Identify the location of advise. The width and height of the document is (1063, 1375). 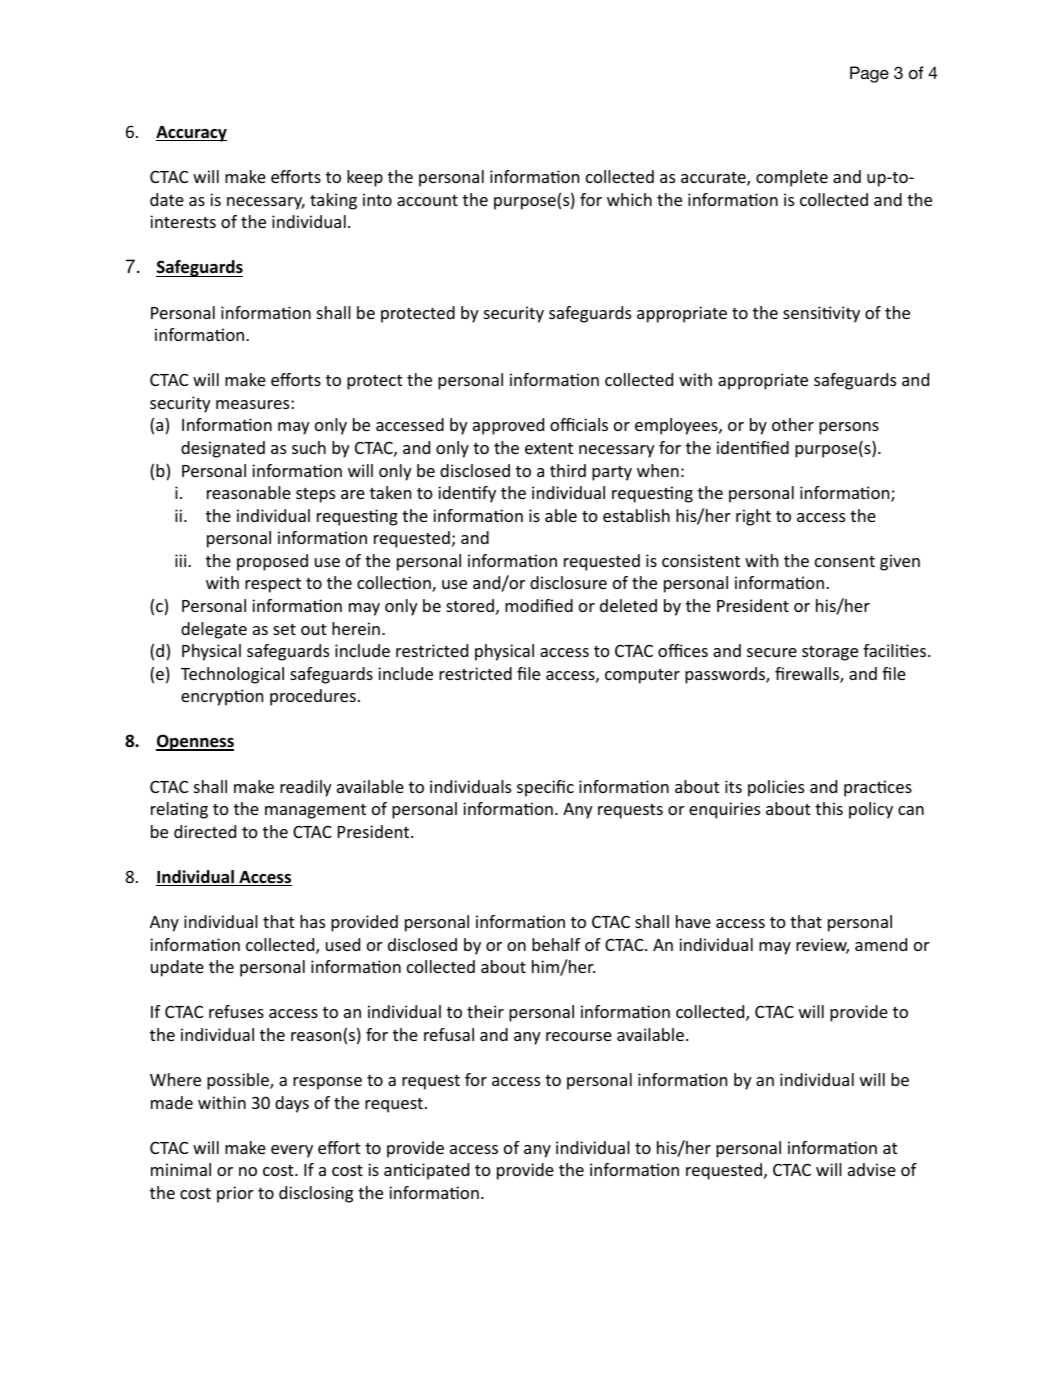
(872, 1169).
